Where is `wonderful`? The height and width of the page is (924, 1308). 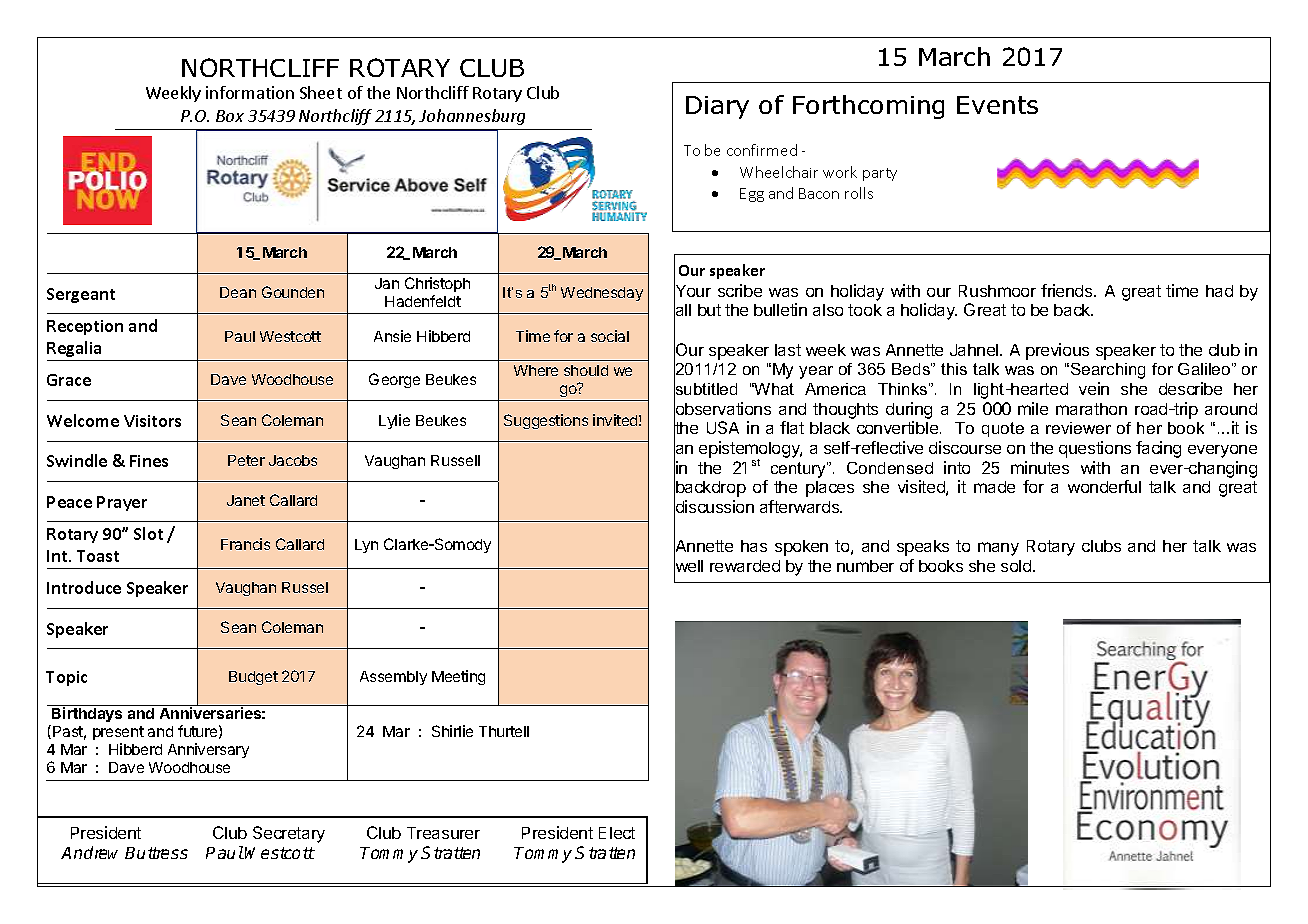 wonderful is located at coordinates (1104, 486).
